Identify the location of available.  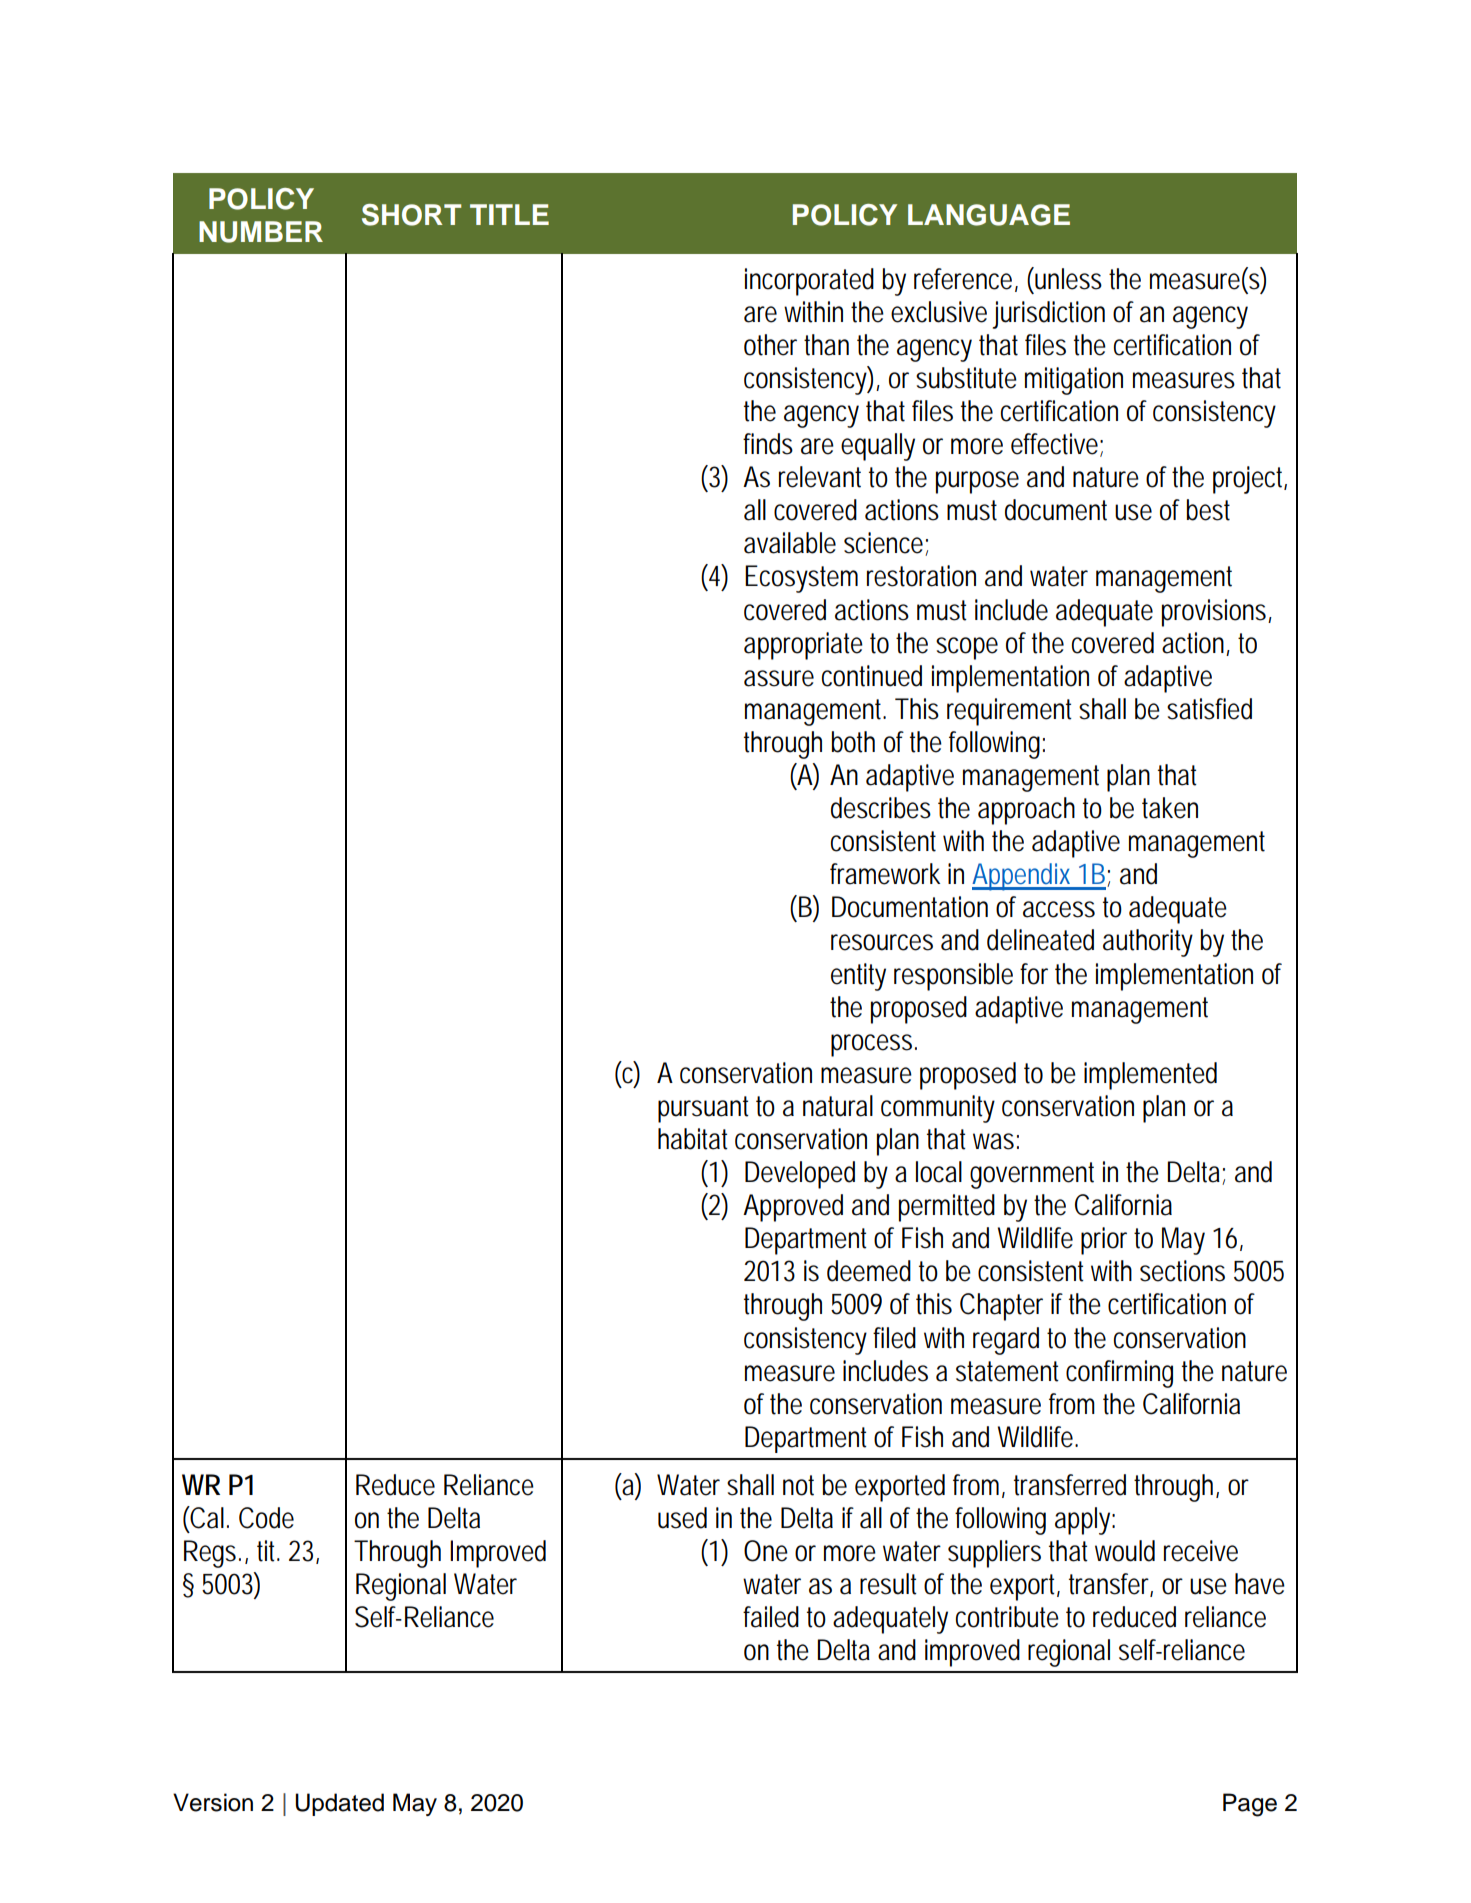
(790, 543).
